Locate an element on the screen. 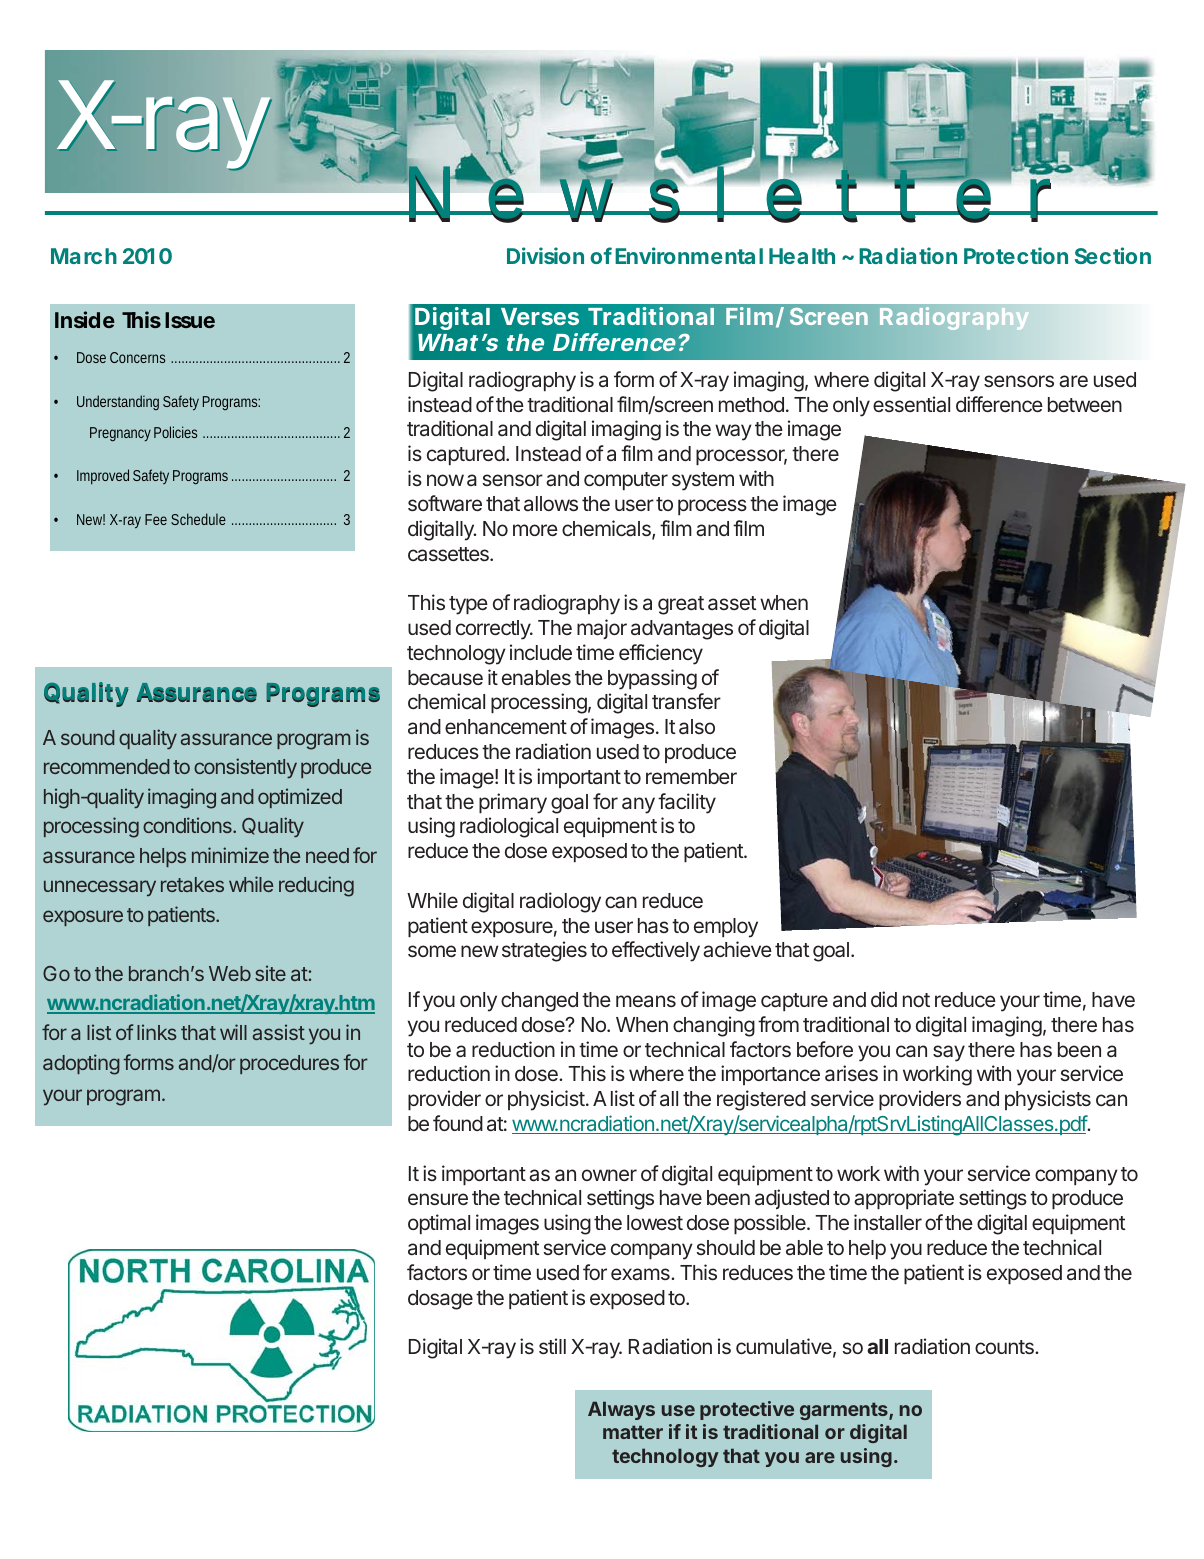 The height and width of the screenshot is (1559, 1204). essential is located at coordinates (911, 404).
